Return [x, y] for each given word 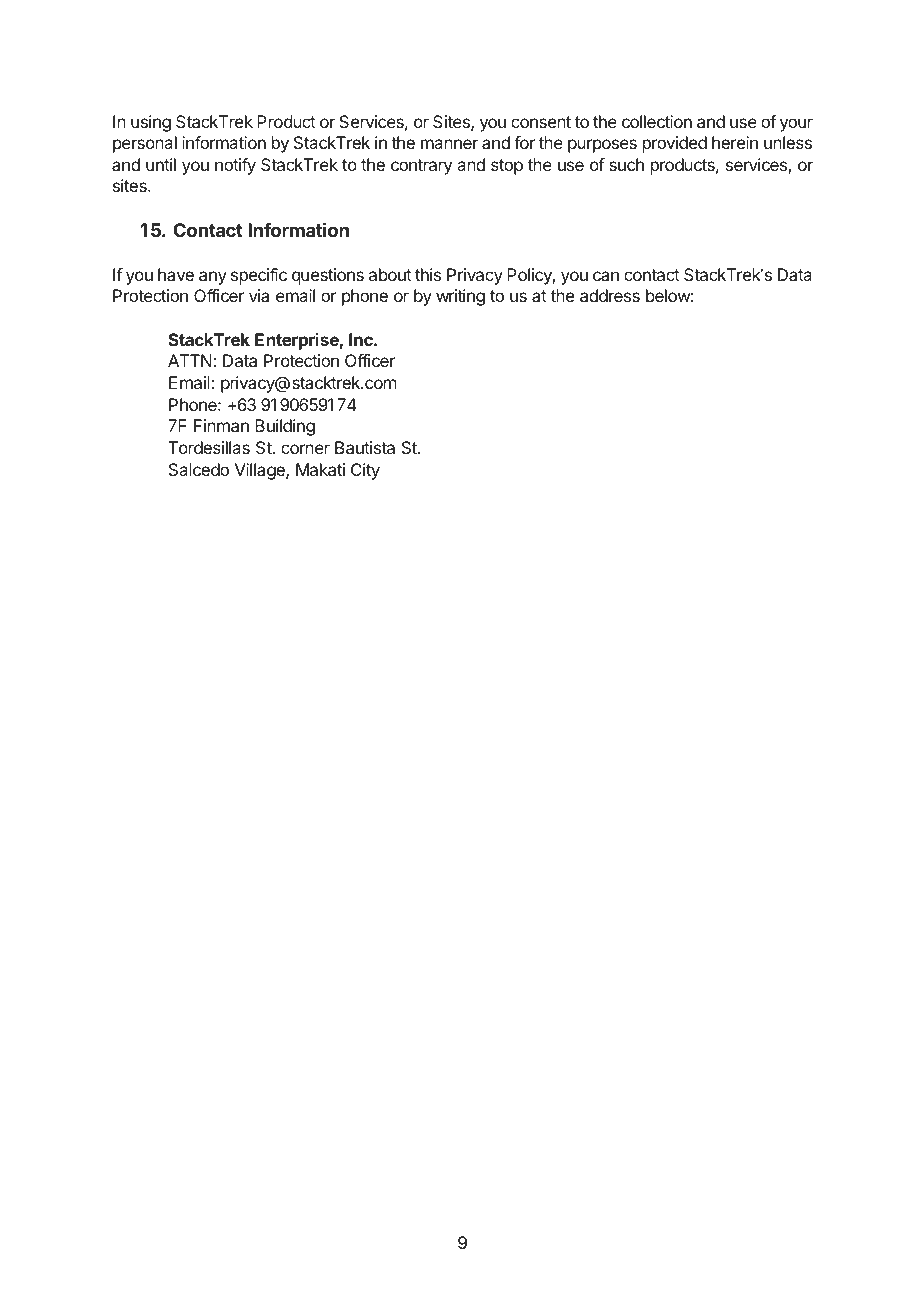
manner [449, 144]
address [610, 295]
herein [735, 142]
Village [261, 471]
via [259, 295]
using [151, 123]
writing [460, 297]
